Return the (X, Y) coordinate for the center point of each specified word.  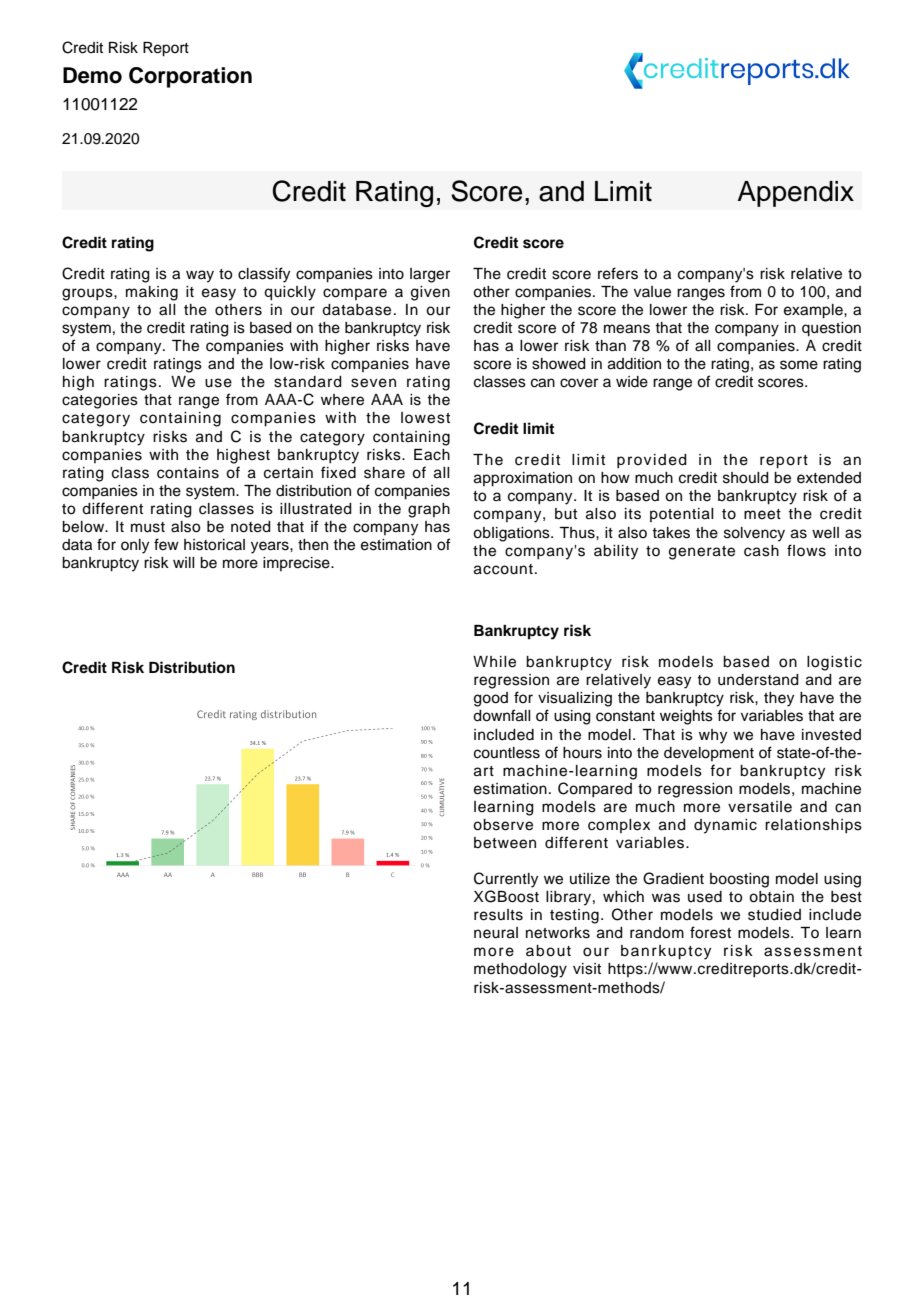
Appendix (795, 194)
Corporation (190, 77)
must (148, 527)
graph (429, 510)
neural (496, 933)
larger (430, 275)
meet (762, 514)
